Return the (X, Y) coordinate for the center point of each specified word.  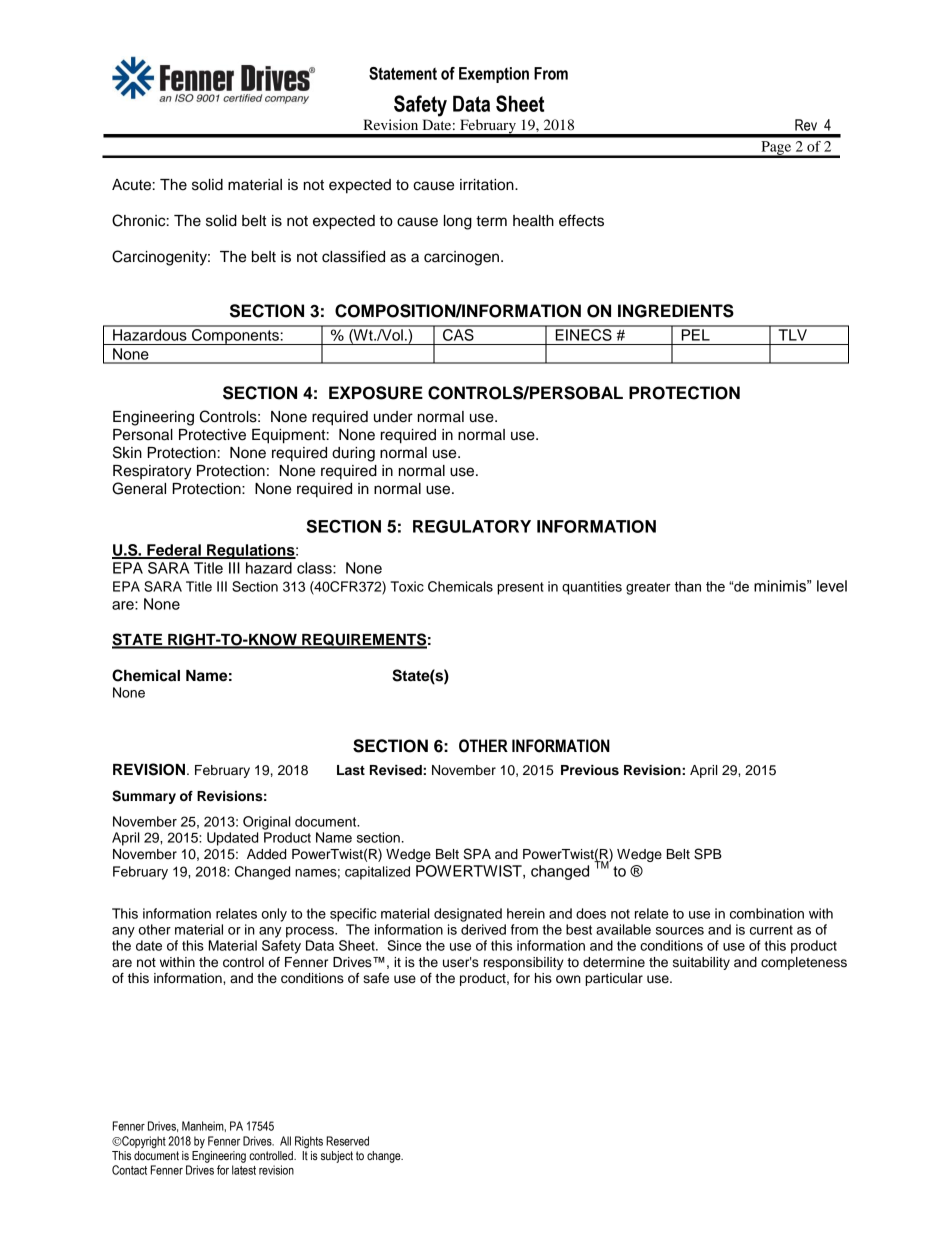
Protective (212, 435)
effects (581, 220)
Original (267, 823)
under (393, 417)
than (688, 586)
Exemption (494, 75)
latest (244, 1170)
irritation (488, 185)
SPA (477, 854)
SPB (708, 854)
